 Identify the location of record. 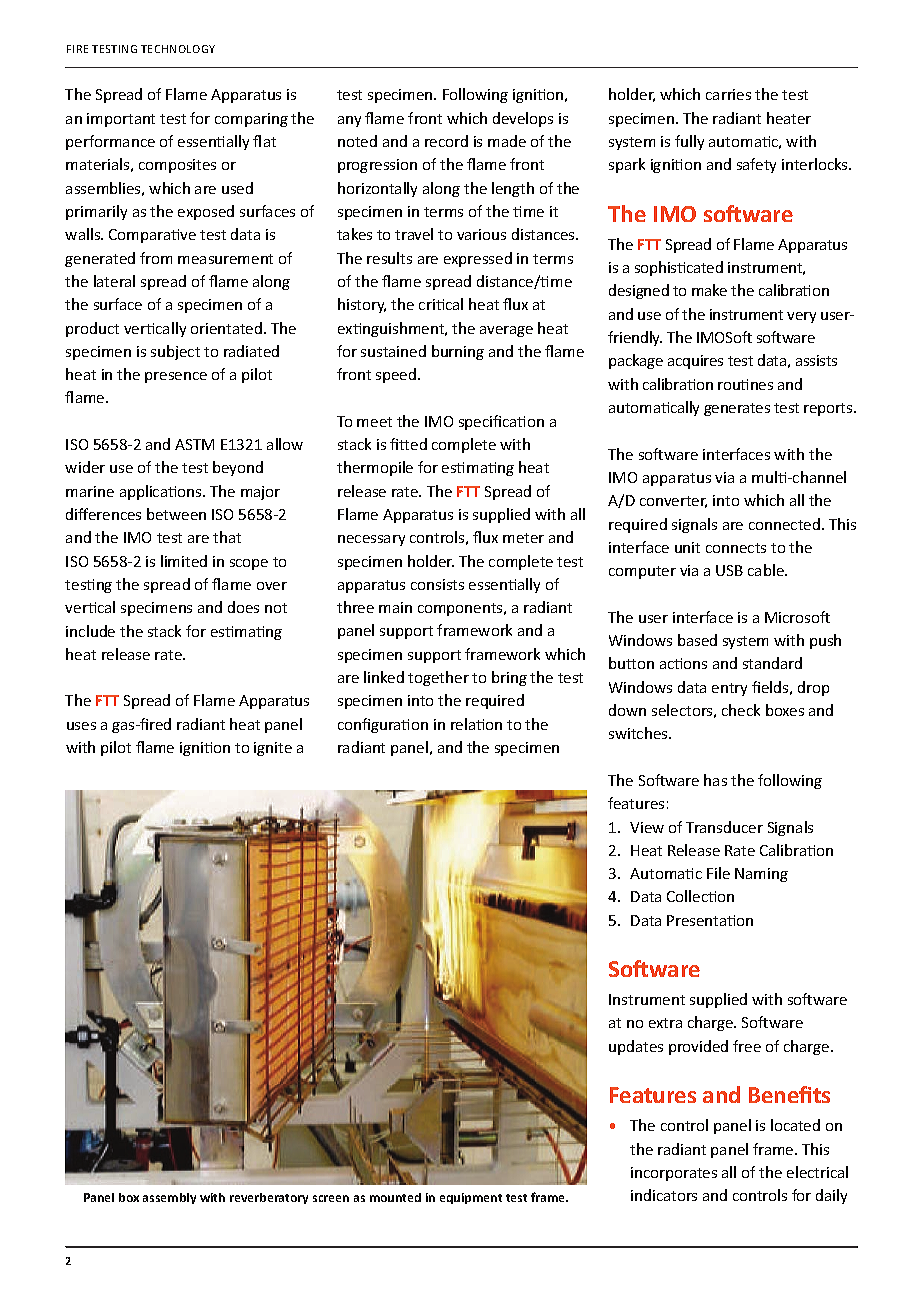
(446, 141).
